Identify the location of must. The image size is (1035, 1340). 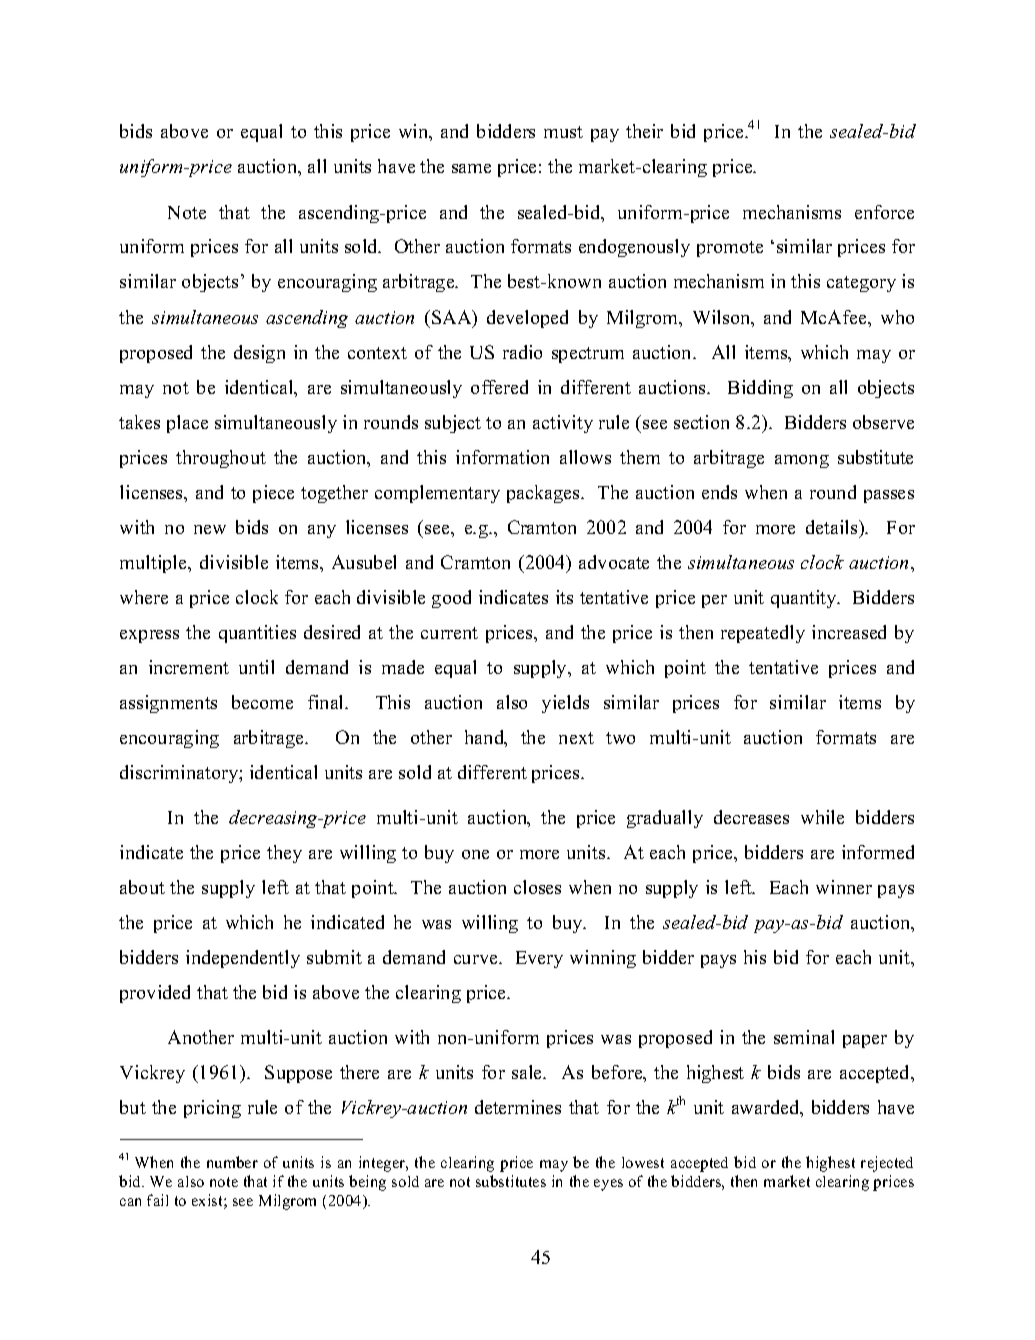
(563, 132).
